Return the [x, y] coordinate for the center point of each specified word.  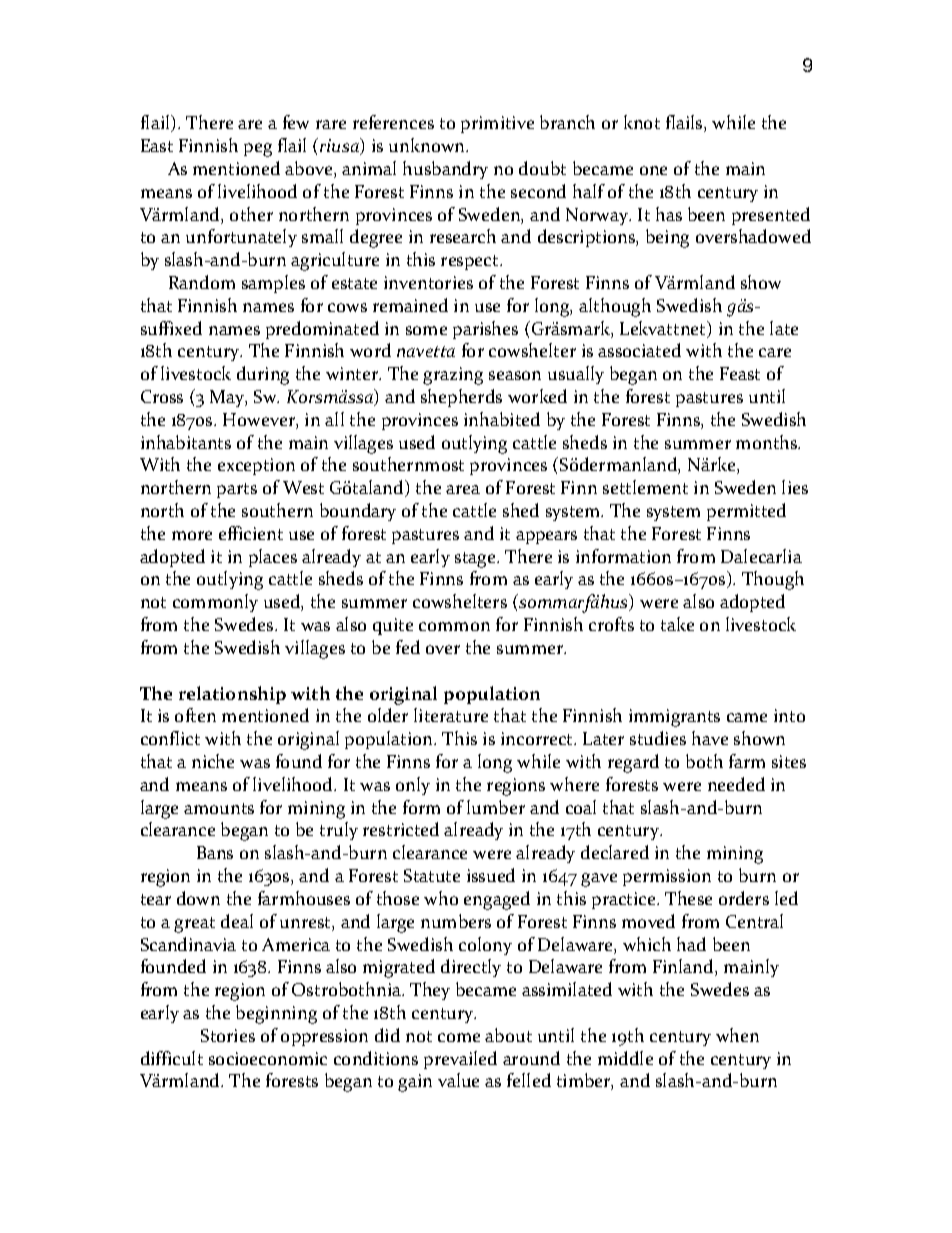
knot [642, 122]
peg [258, 150]
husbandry [445, 170]
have [710, 738]
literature [451, 715]
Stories [228, 1035]
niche [213, 761]
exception [256, 466]
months [768, 442]
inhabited [502, 419]
